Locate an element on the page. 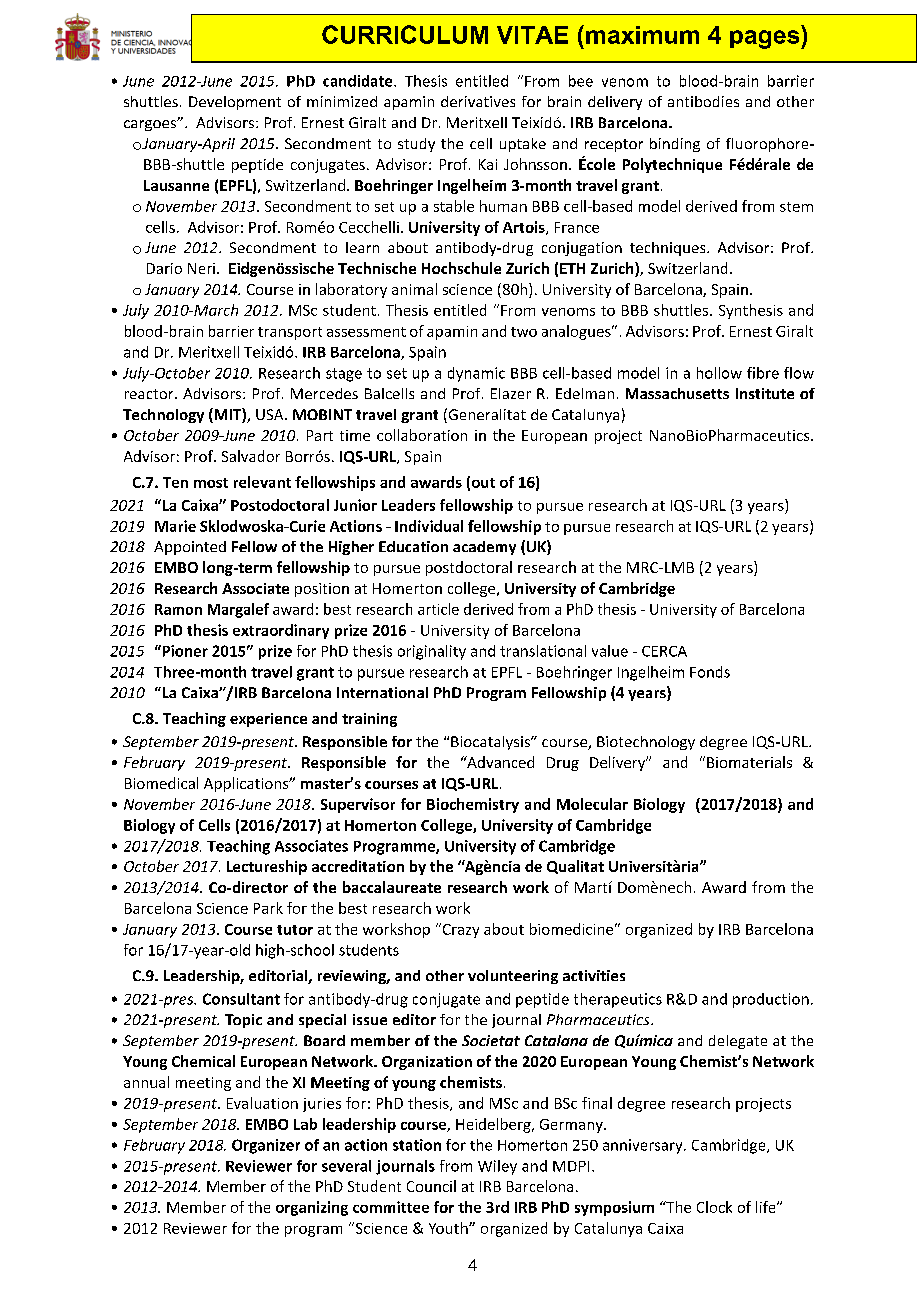  Ramon is located at coordinates (178, 609).
